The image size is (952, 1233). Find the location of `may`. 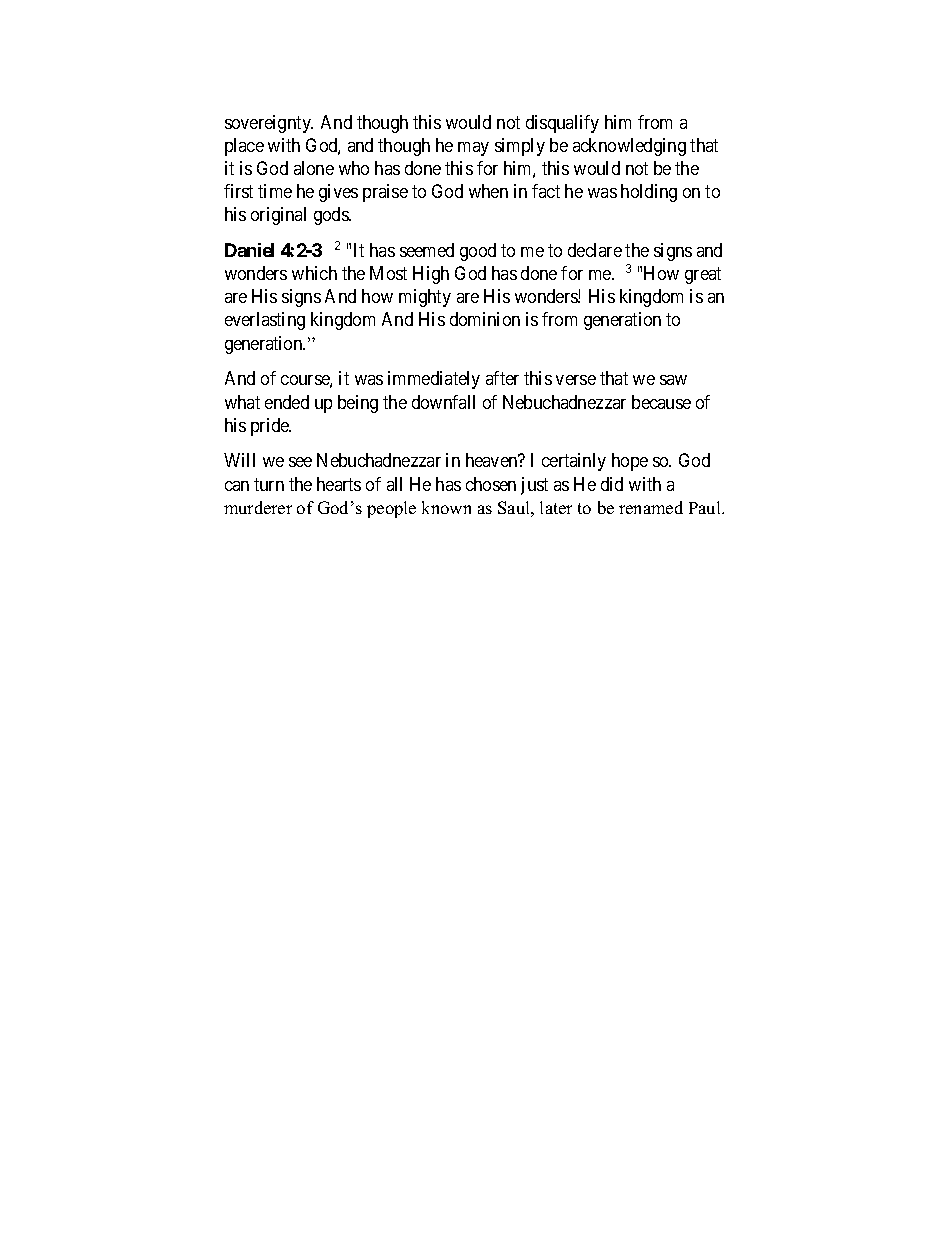

may is located at coordinates (473, 149).
